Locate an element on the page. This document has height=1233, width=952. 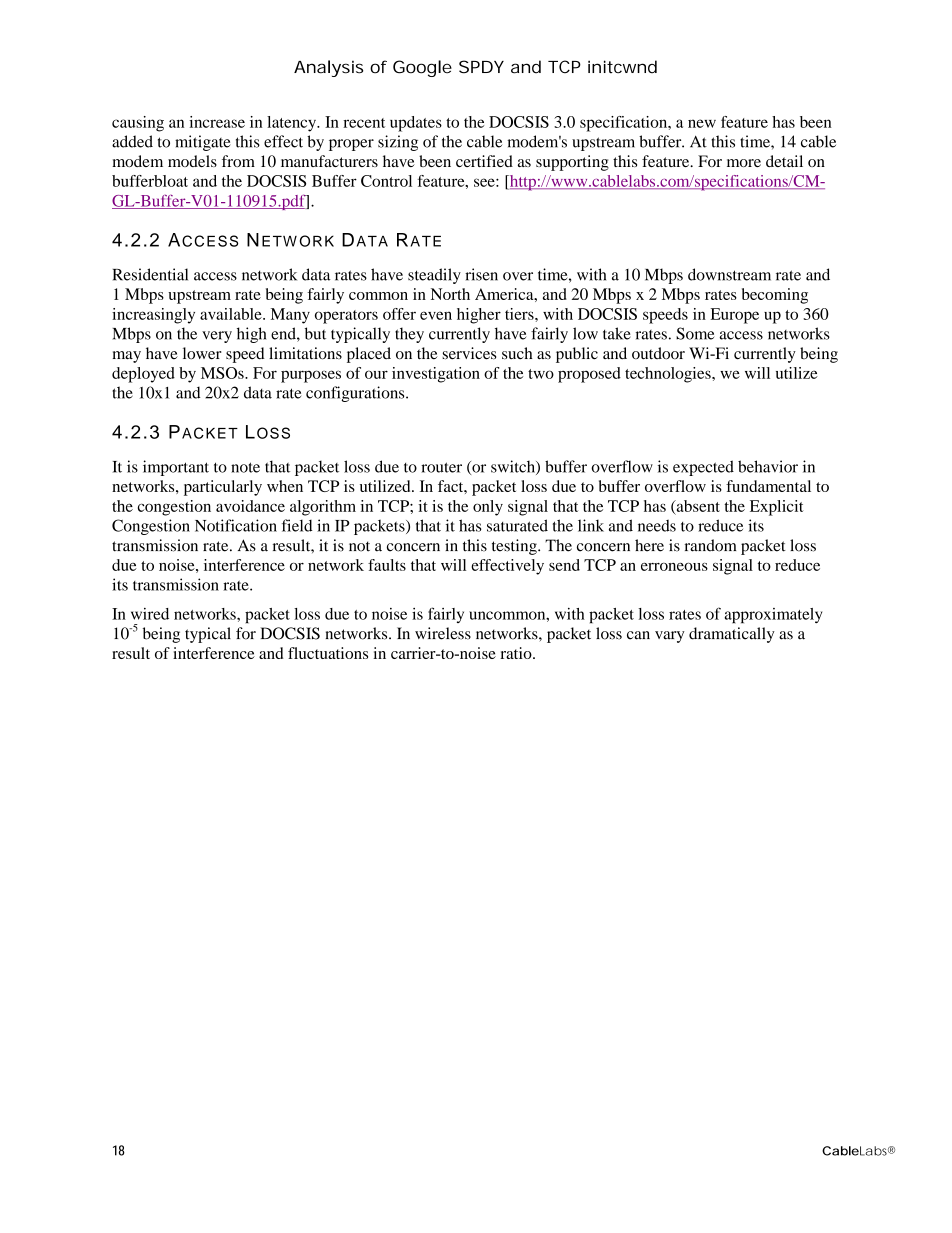
absent is located at coordinates (697, 507).
